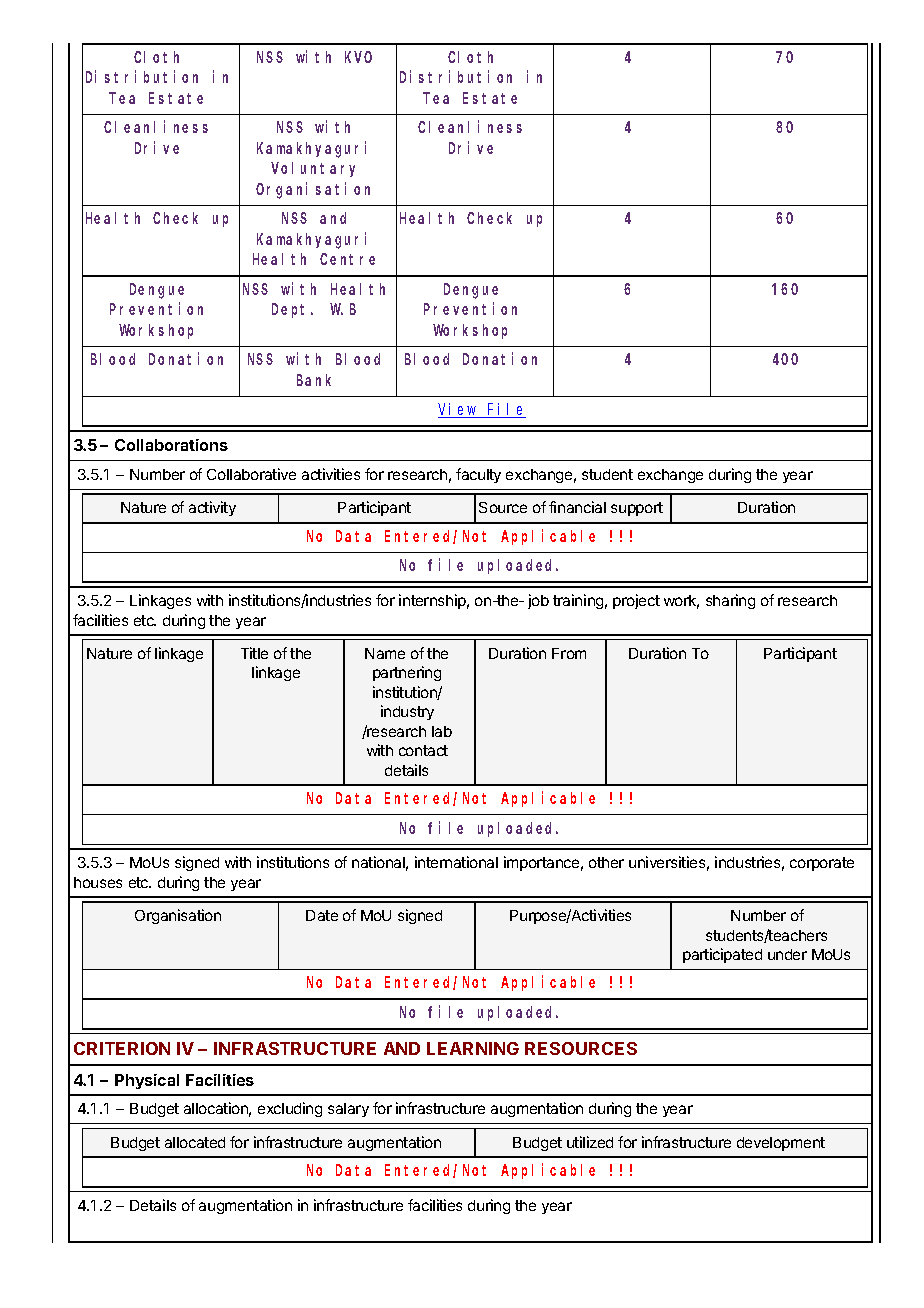 Image resolution: width=924 pixels, height=1308 pixels. What do you see at coordinates (822, 864) in the screenshot?
I see `corporate` at bounding box center [822, 864].
